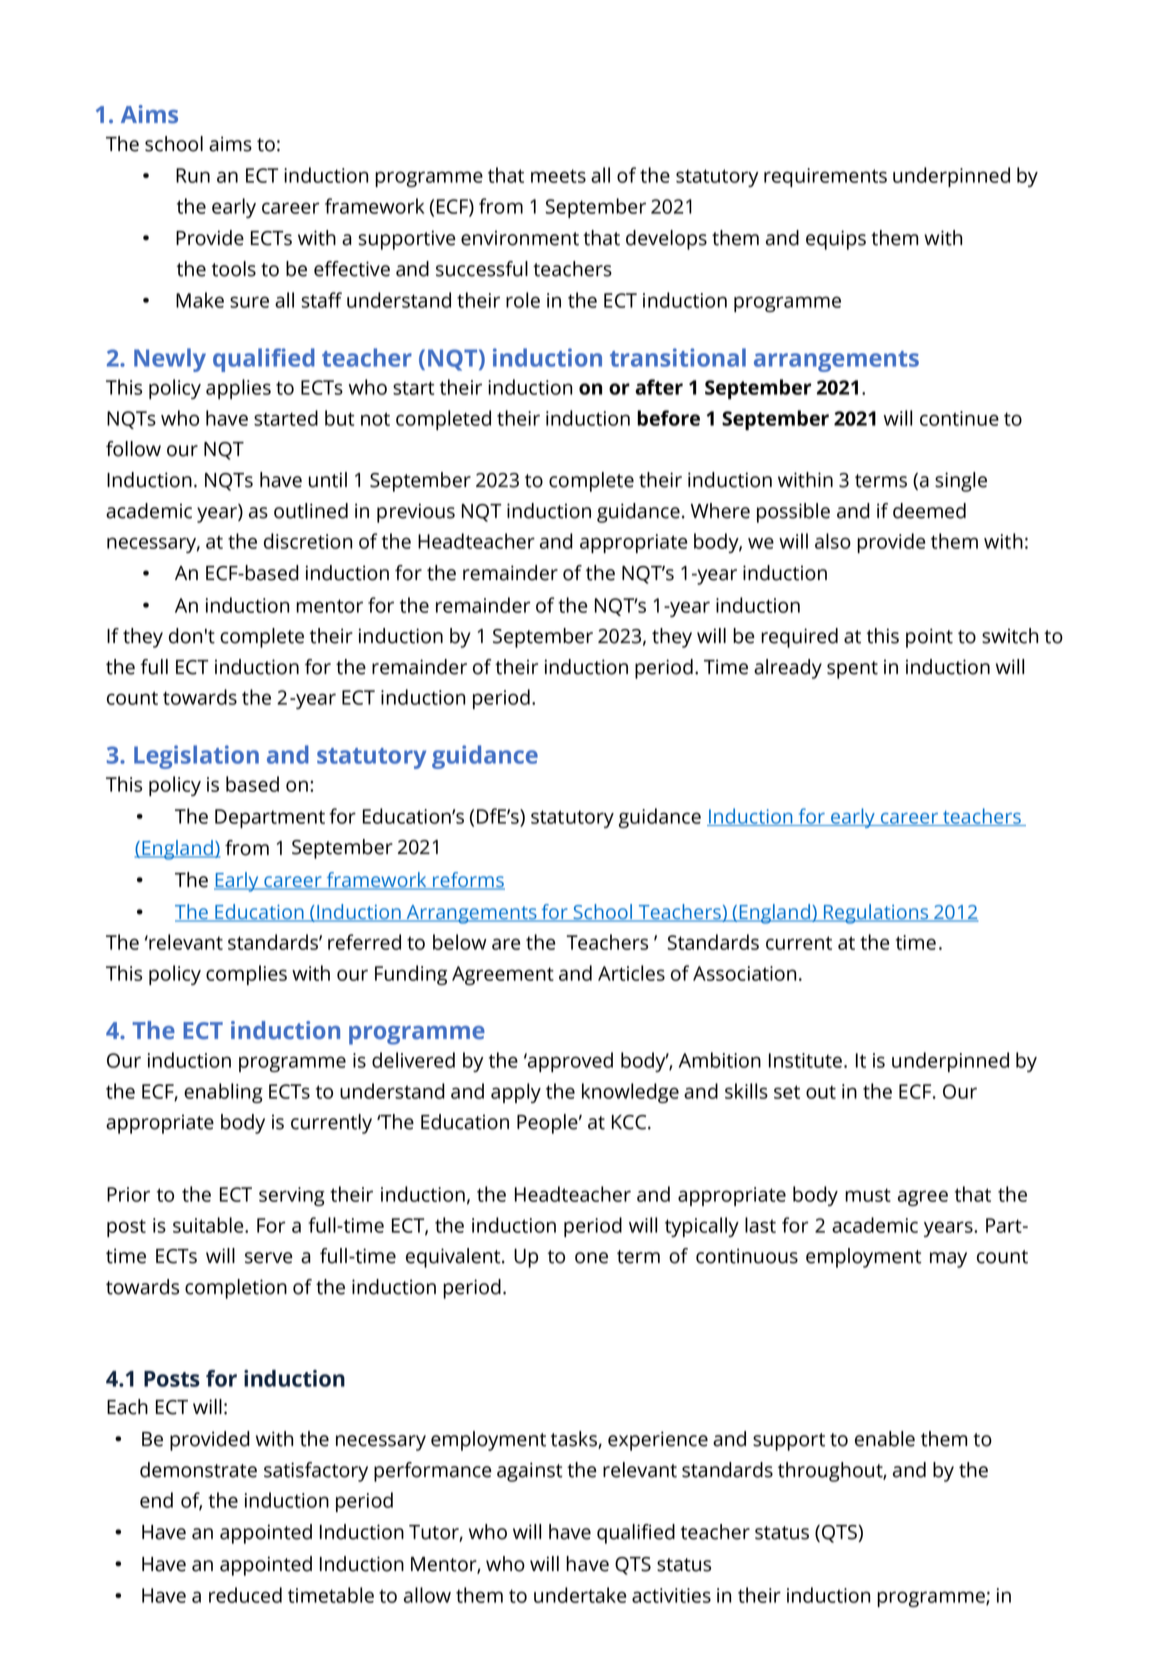  What do you see at coordinates (836, 240) in the screenshot?
I see `equips` at bounding box center [836, 240].
